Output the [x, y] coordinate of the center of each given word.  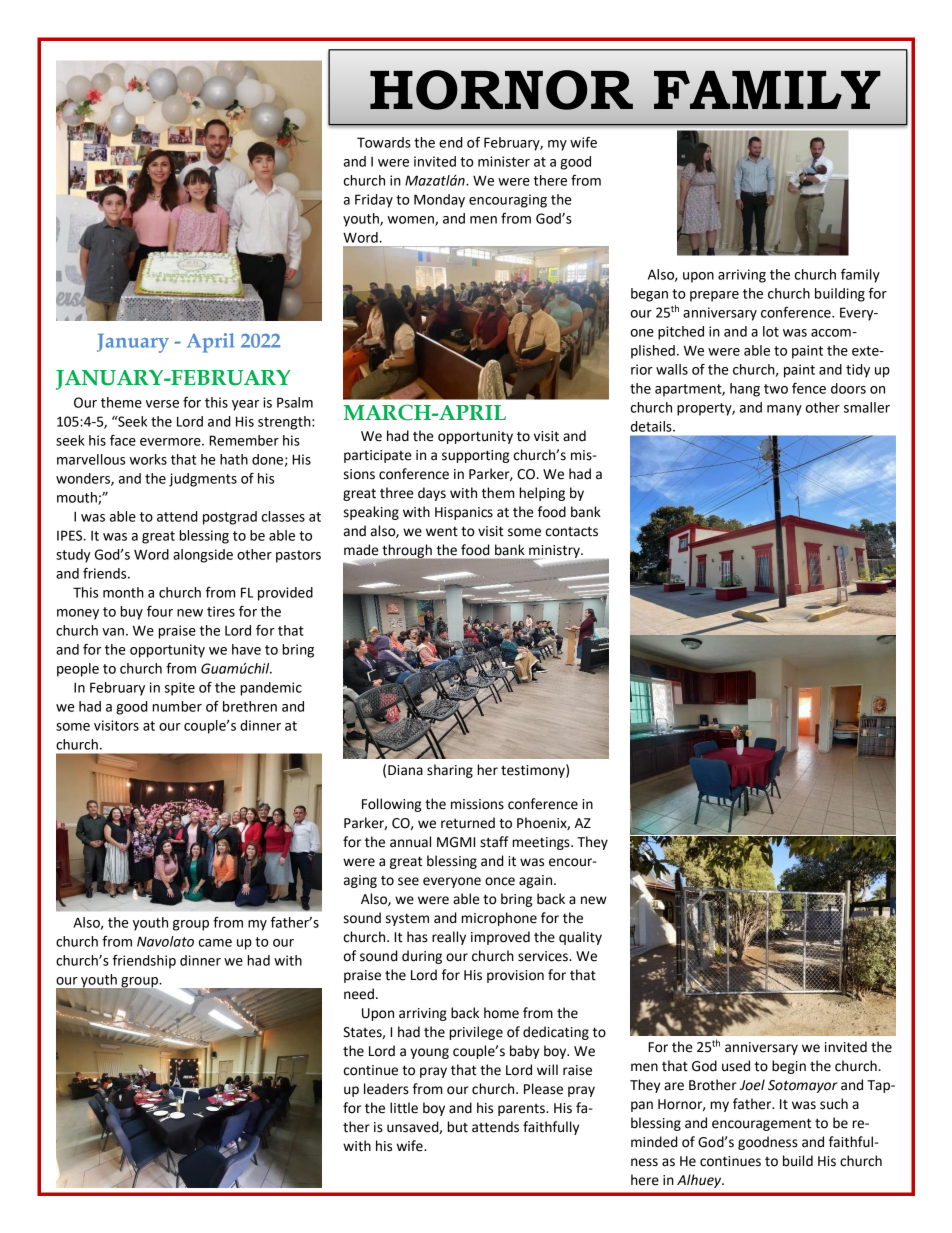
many [784, 410]
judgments [203, 480]
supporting [475, 456]
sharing [450, 771]
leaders [386, 1089]
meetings [542, 843]
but [458, 1127]
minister [504, 161]
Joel [752, 1085]
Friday [374, 201]
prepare [714, 296]
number [177, 706]
